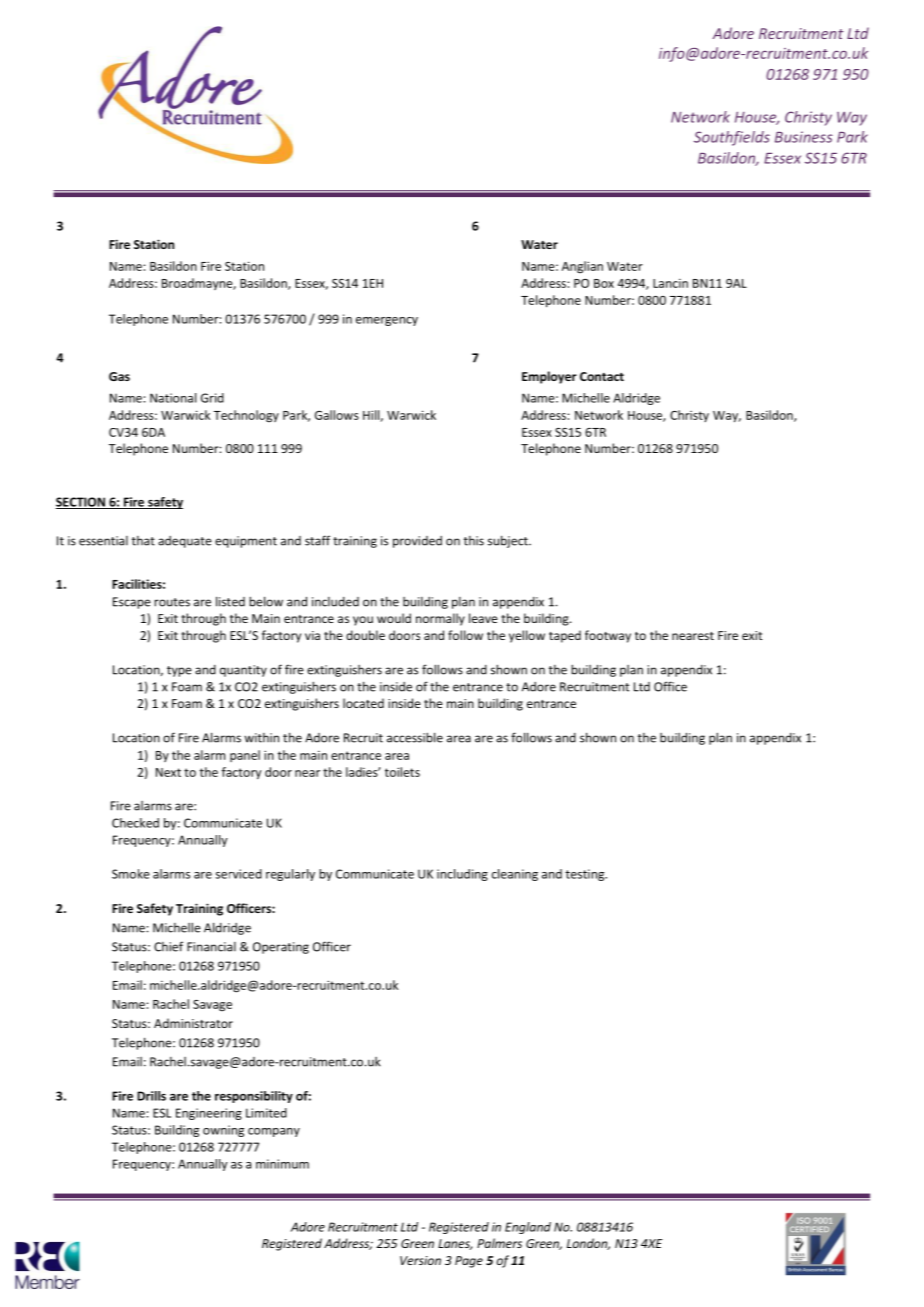 This page has height=1307, width=924. I want to click on Business, so click(804, 137).
